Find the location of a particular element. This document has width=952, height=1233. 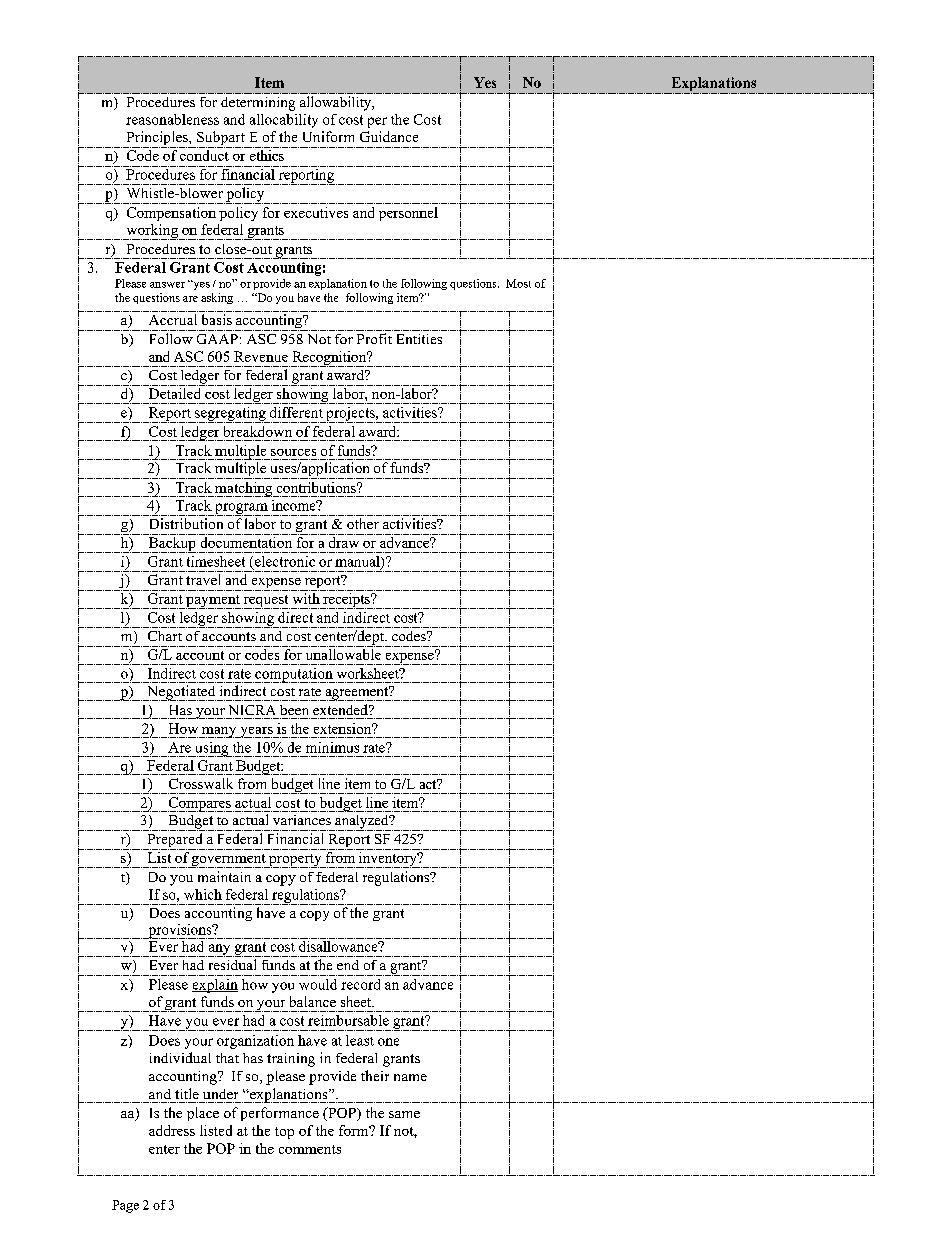

variances is located at coordinates (302, 820).
